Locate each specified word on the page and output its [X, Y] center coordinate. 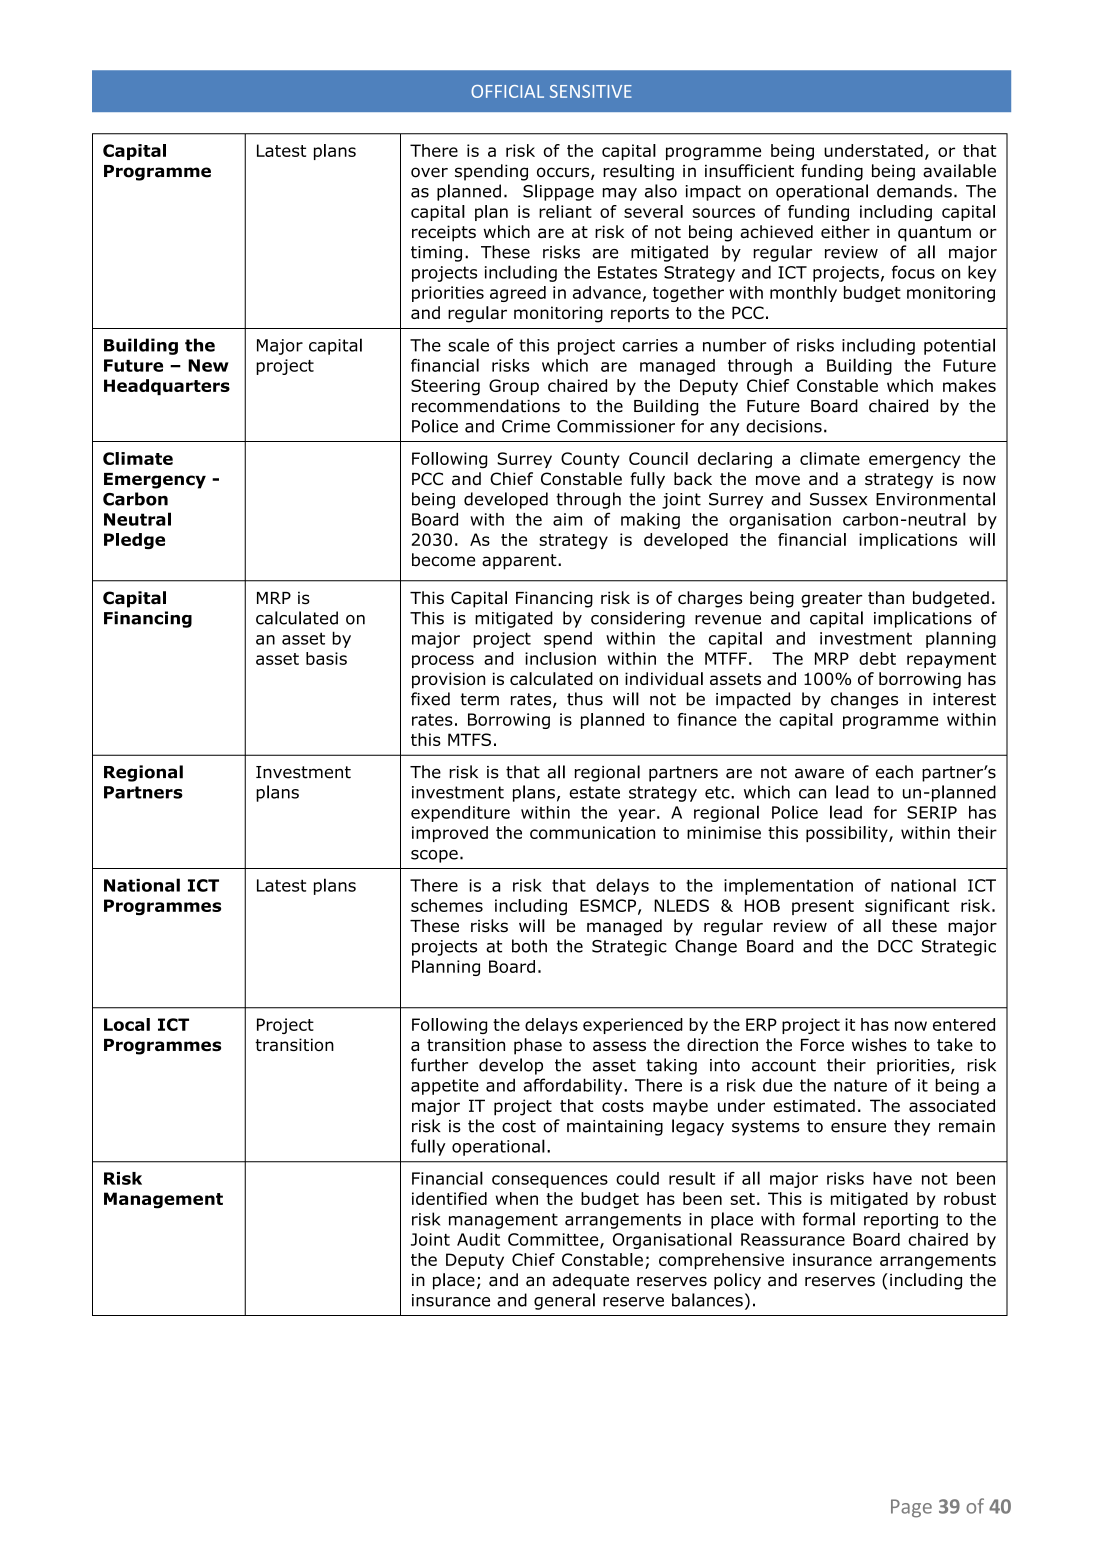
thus [585, 699]
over [429, 172]
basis [326, 658]
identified [449, 1198]
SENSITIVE [591, 91]
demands [914, 191]
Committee [554, 1240]
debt [877, 658]
